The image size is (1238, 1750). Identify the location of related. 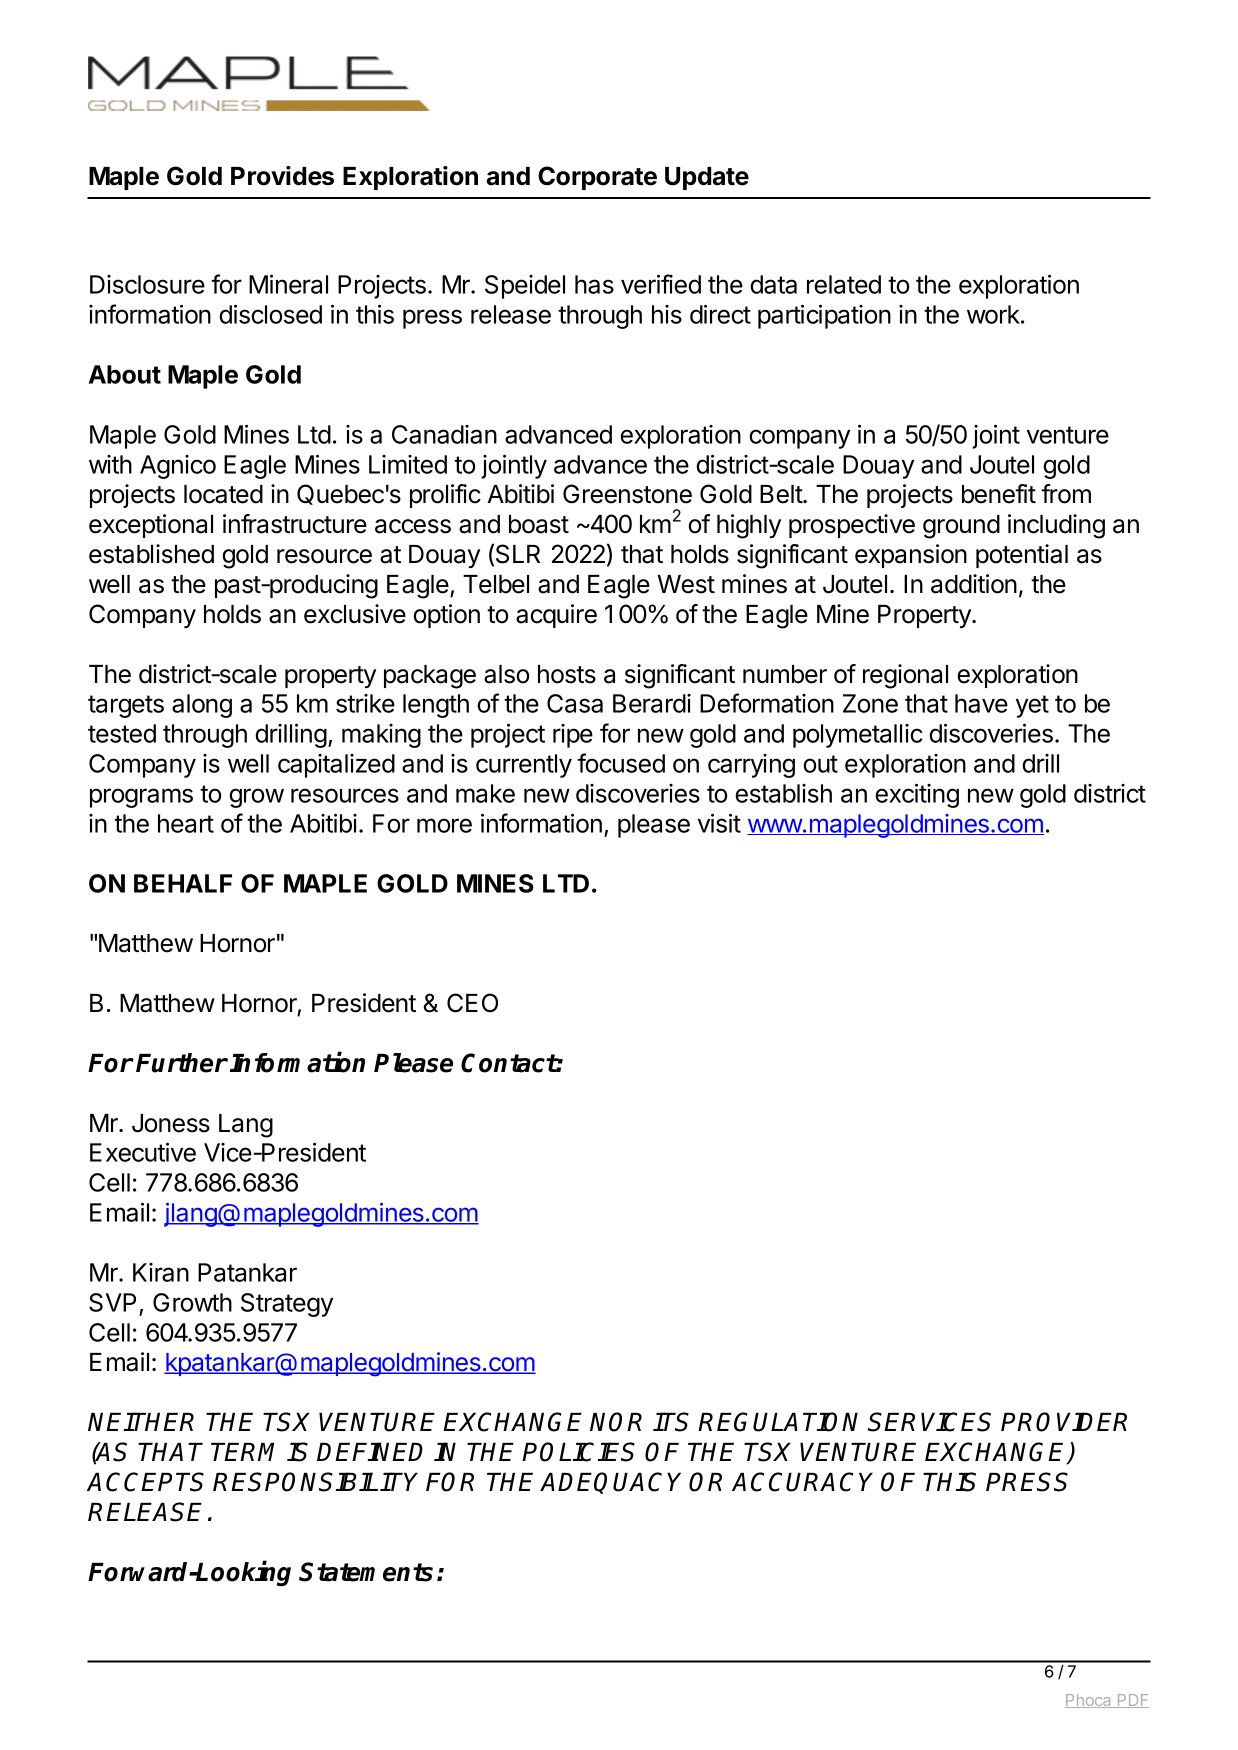
(844, 284).
